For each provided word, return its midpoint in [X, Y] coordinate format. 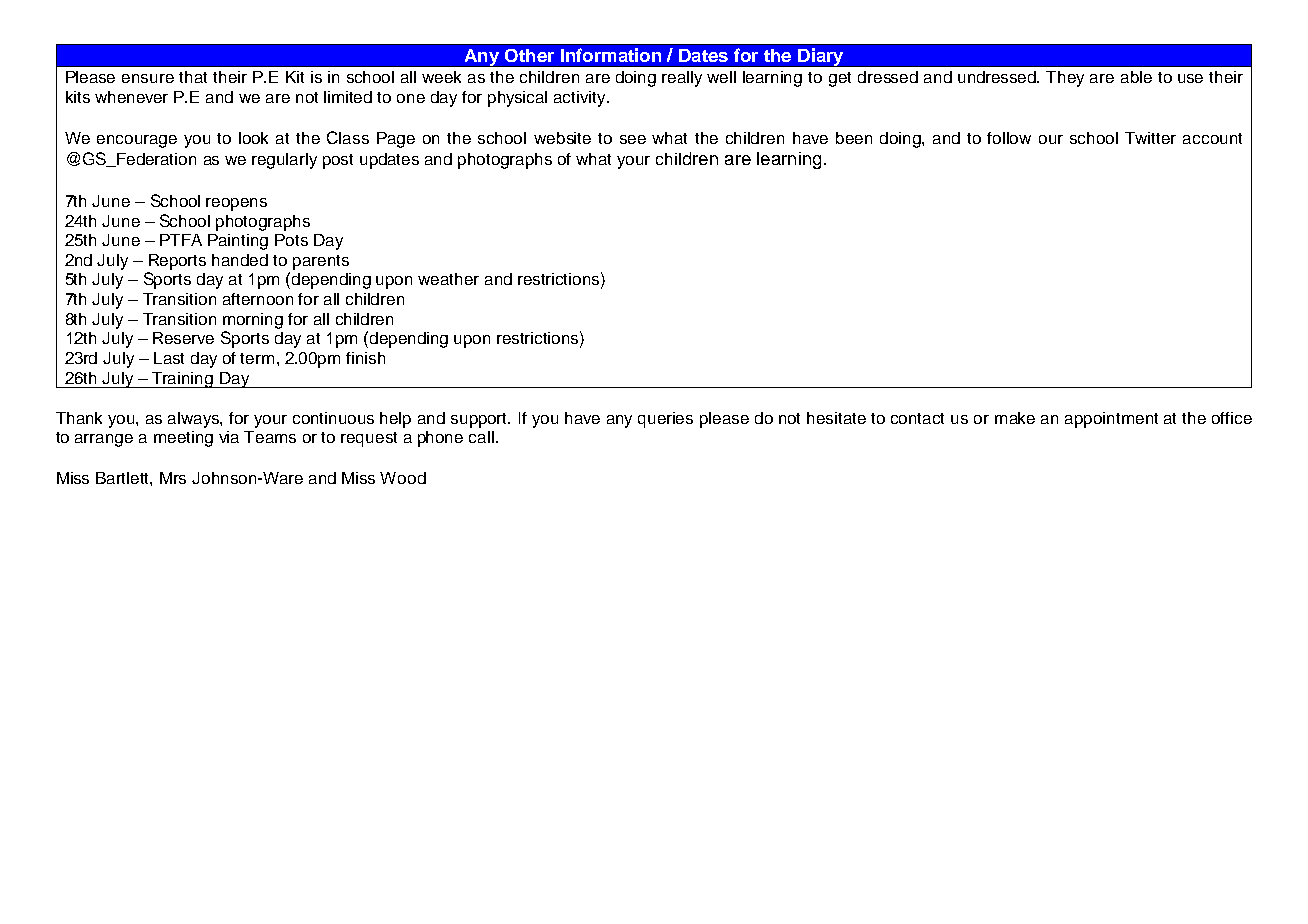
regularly [284, 161]
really [682, 79]
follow [1009, 138]
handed [240, 260]
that [193, 77]
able [1136, 77]
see [633, 139]
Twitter [1150, 138]
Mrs [173, 478]
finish [365, 358]
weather [448, 279]
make [1015, 418]
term [257, 358]
